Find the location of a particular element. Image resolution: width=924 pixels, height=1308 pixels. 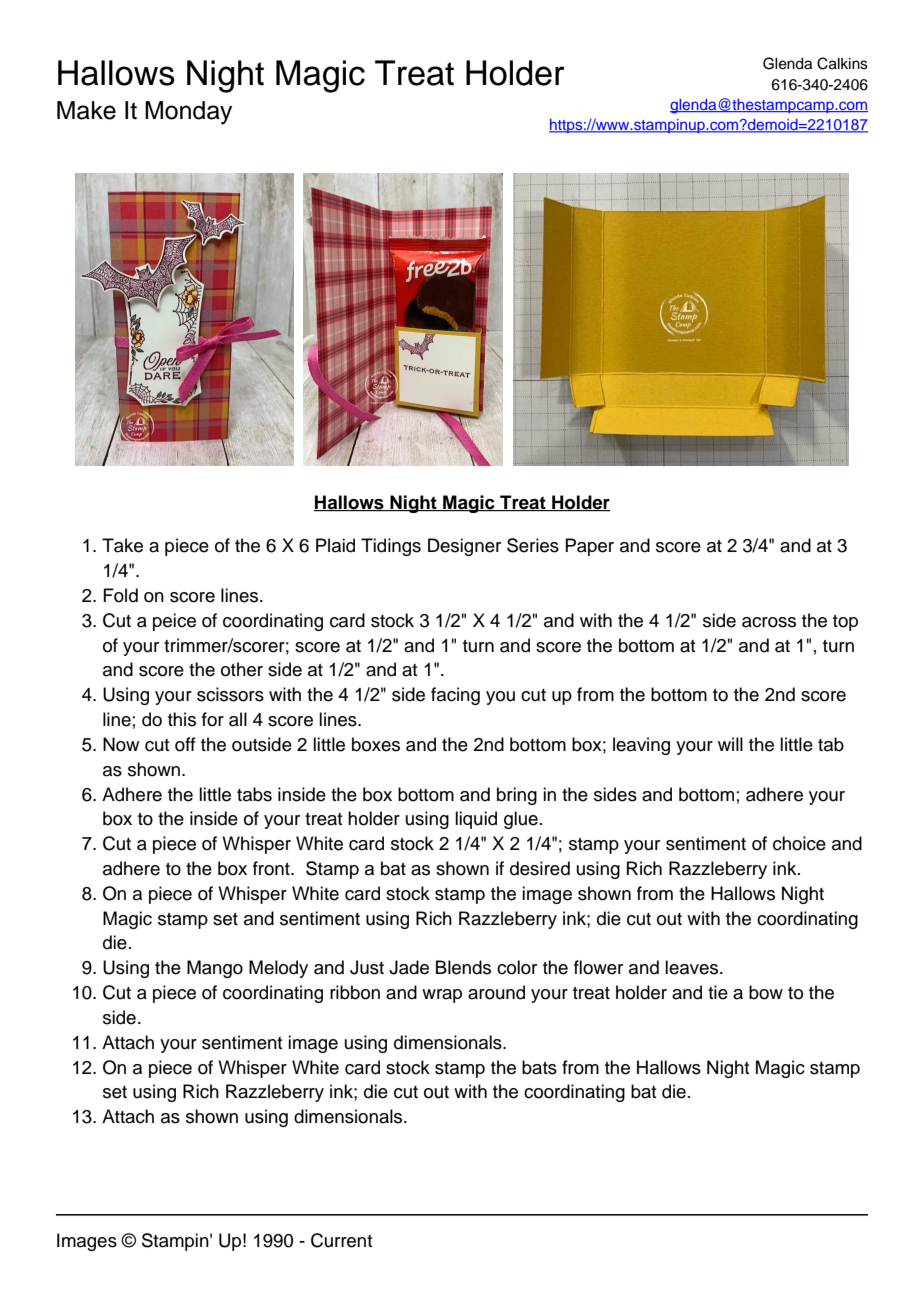

Current is located at coordinates (342, 1240).
